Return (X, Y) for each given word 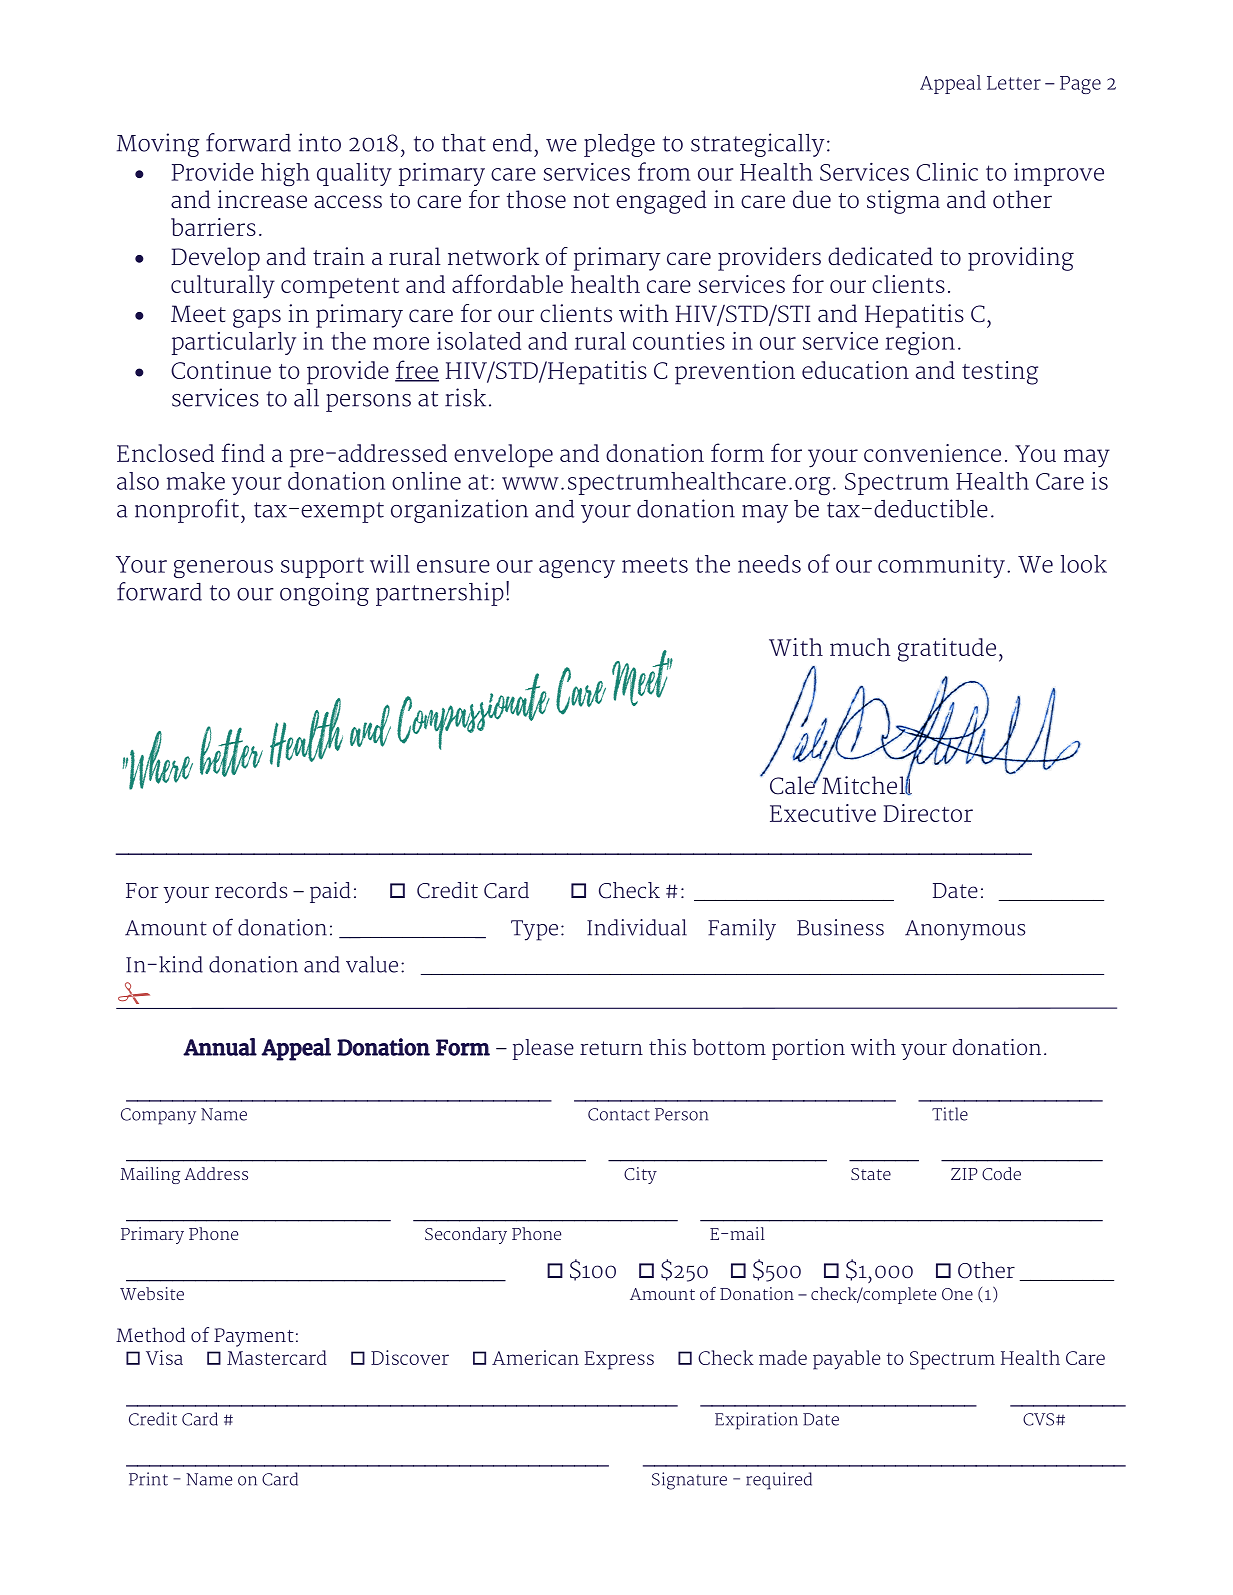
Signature (689, 1481)
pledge (619, 145)
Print (148, 1479)
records (251, 890)
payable (847, 1360)
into (320, 142)
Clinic (947, 172)
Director (928, 813)
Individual (637, 927)
